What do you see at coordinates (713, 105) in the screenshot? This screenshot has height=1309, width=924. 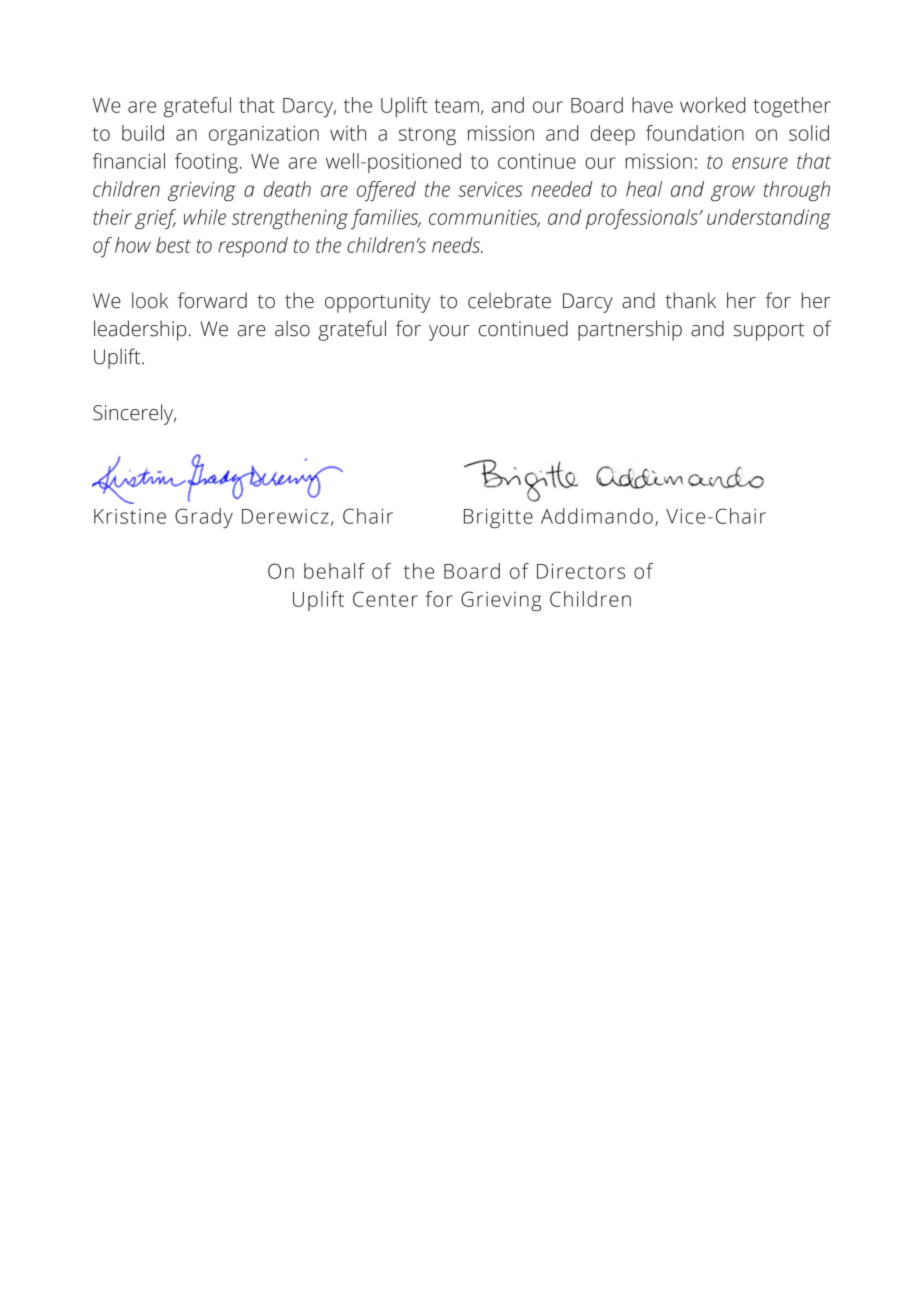 I see `worked` at bounding box center [713, 105].
